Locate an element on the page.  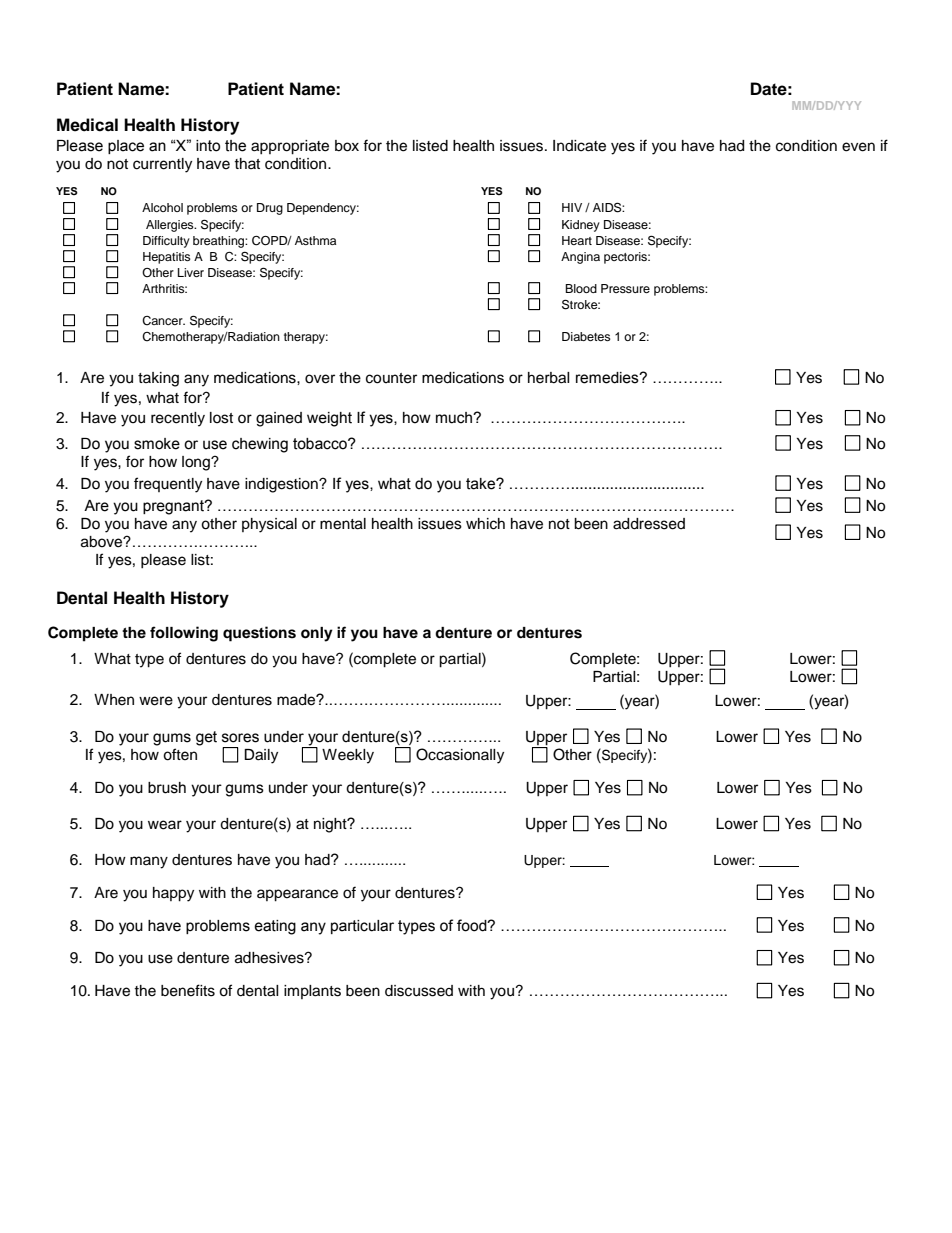
pregnant is located at coordinates (174, 507).
